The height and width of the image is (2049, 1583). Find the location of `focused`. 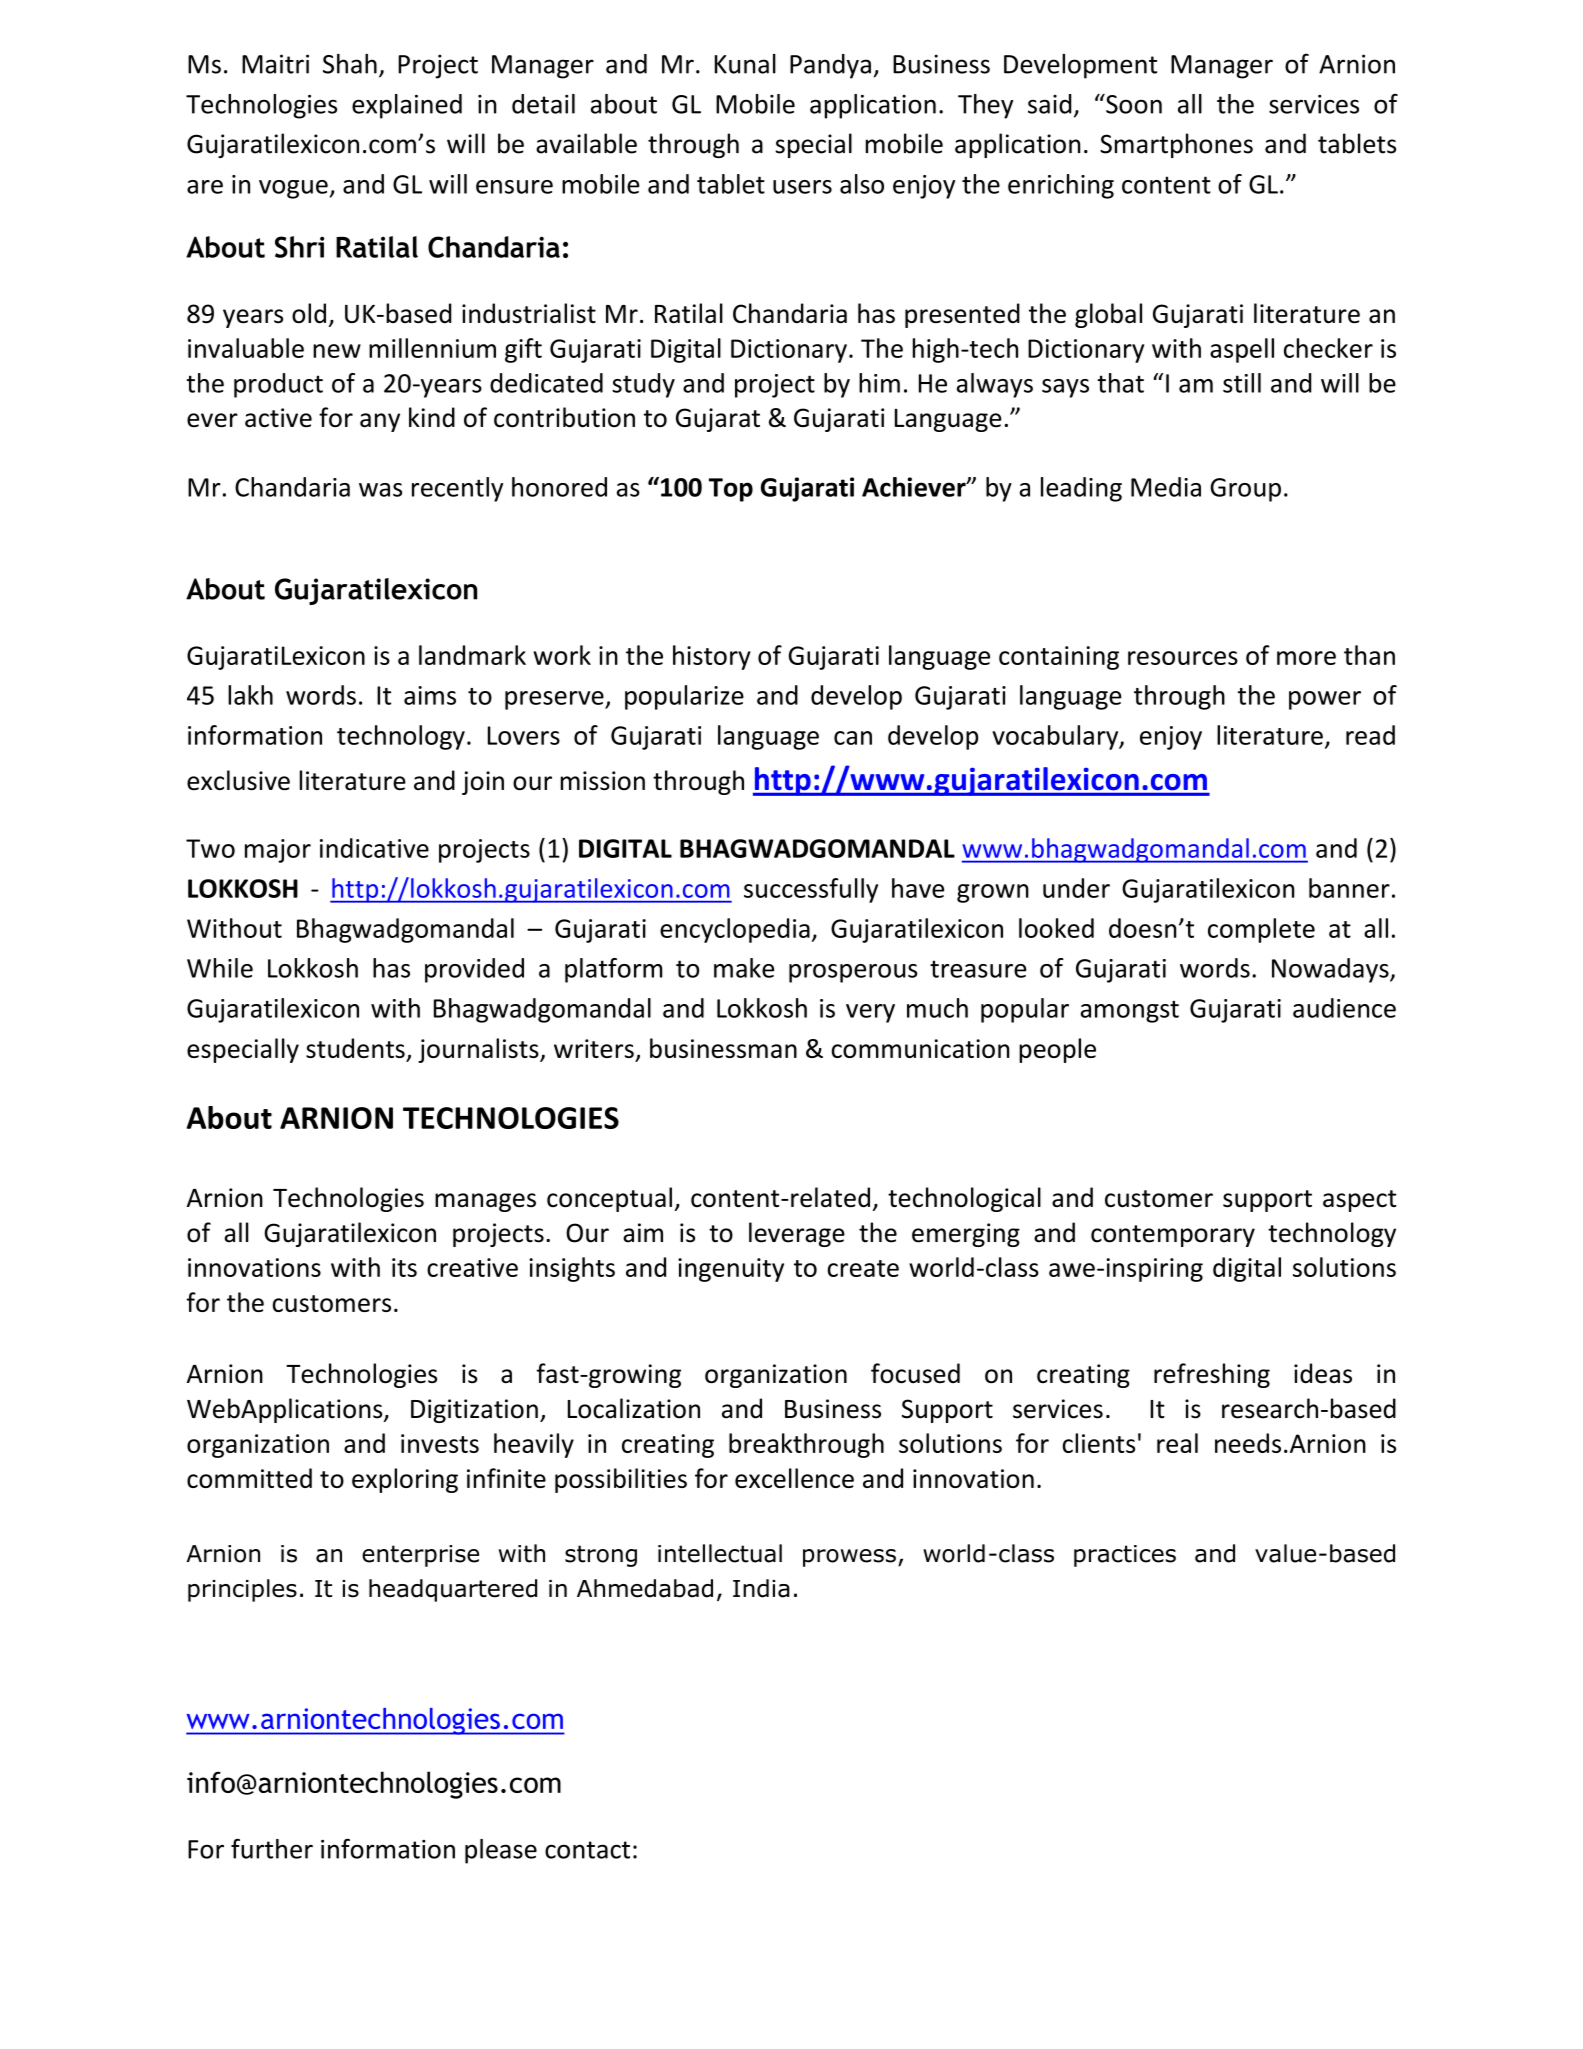

focused is located at coordinates (915, 1373).
